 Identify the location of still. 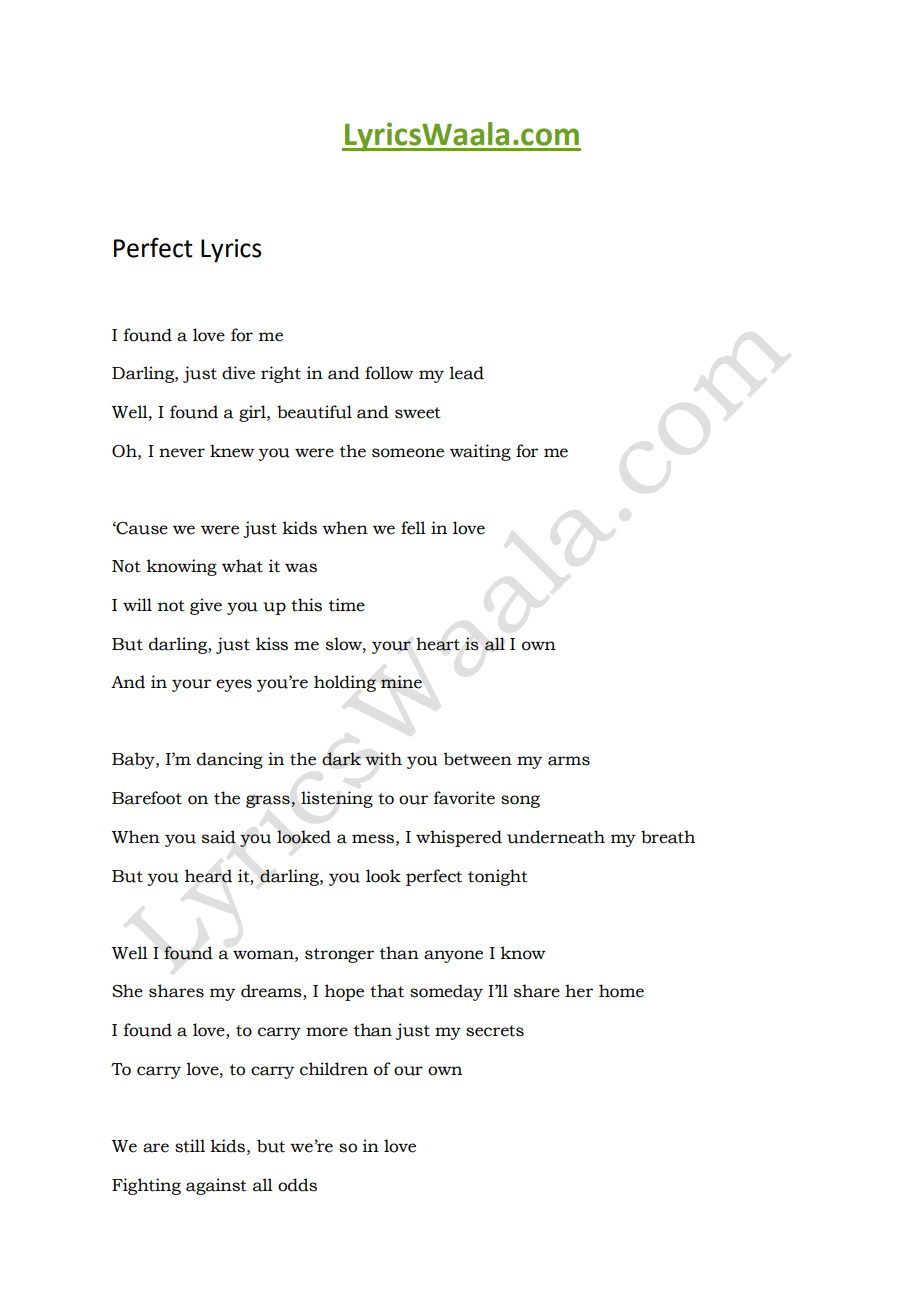
(190, 1146).
